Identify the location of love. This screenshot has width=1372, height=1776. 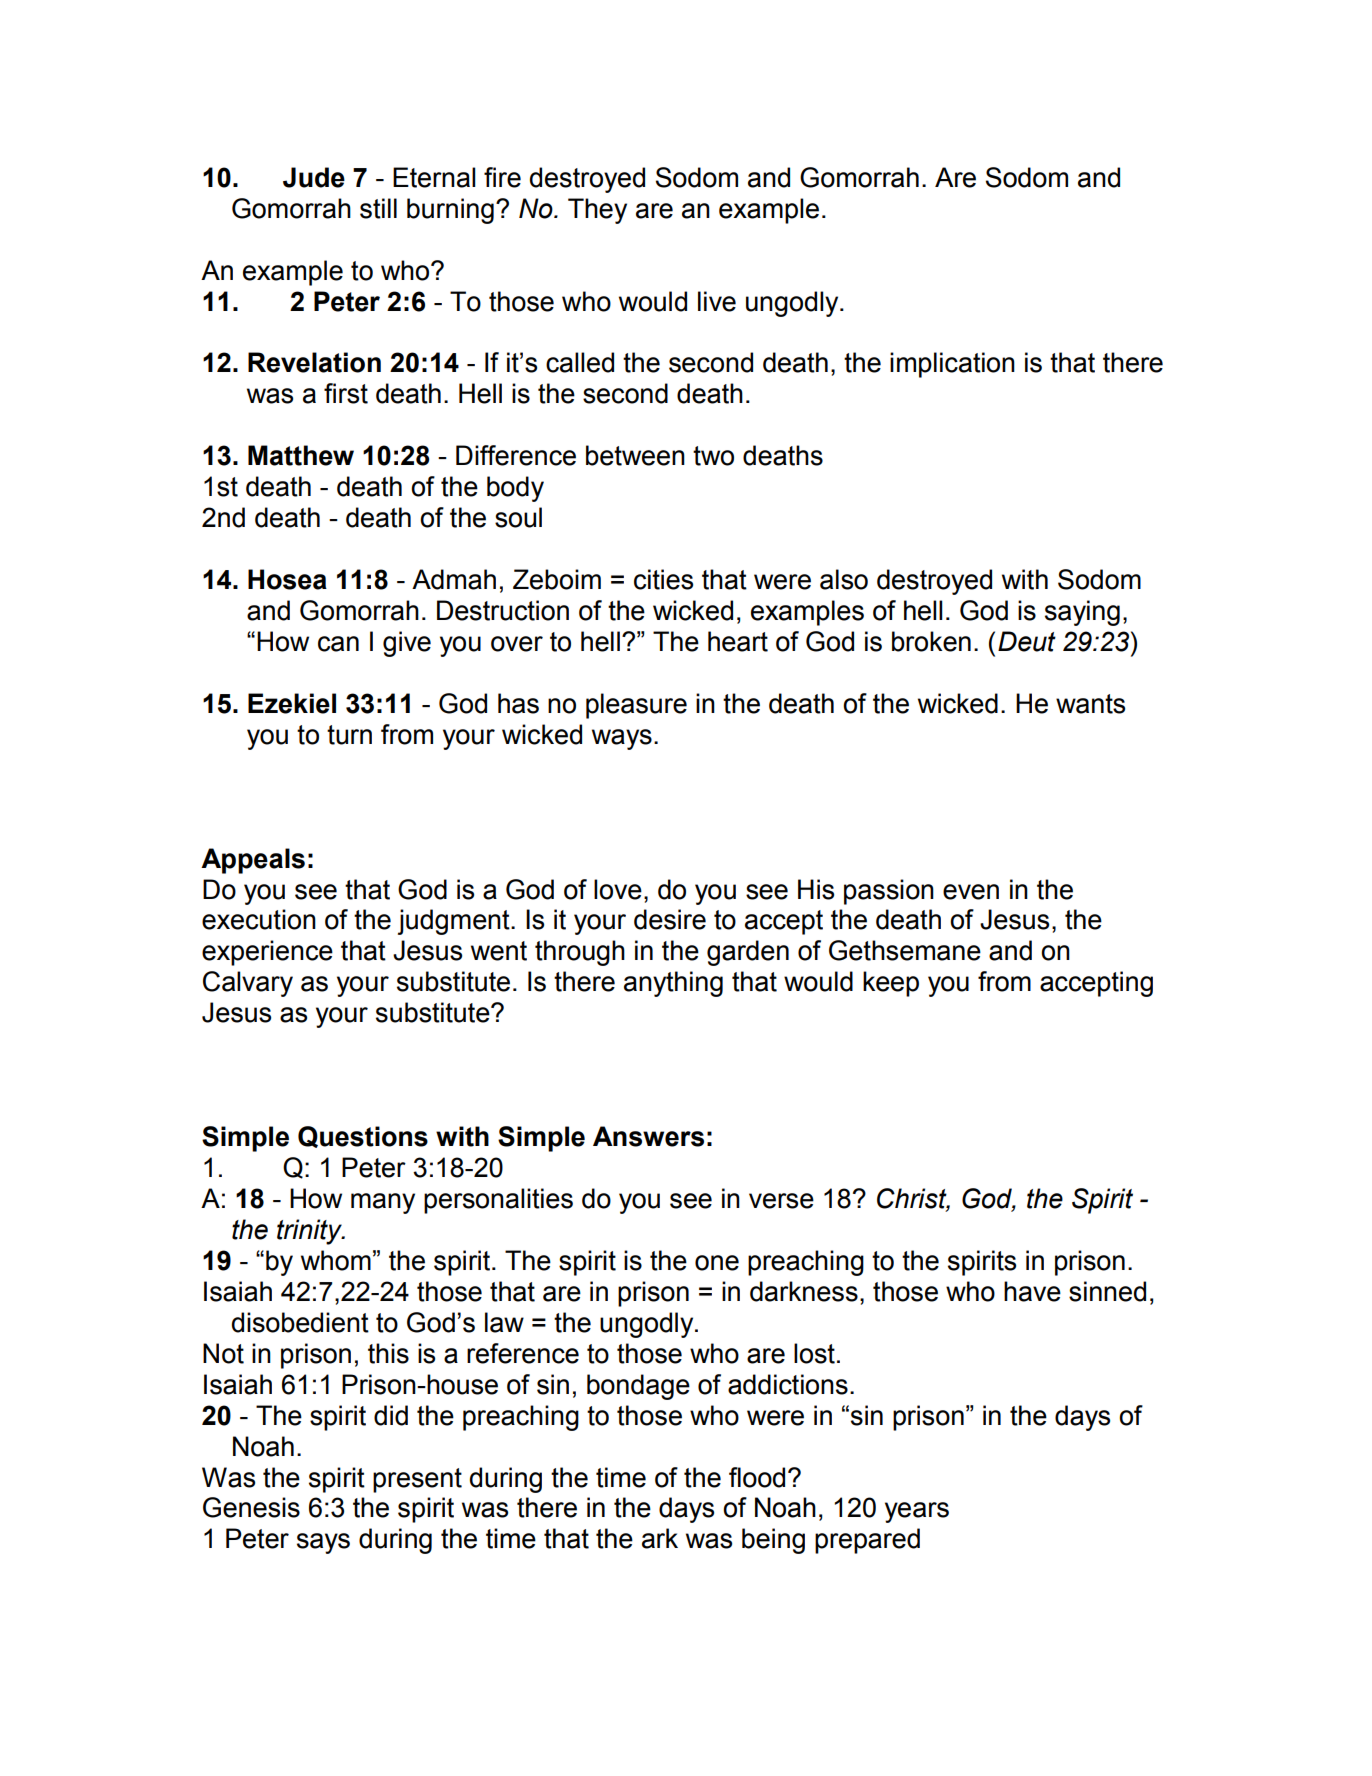
(618, 889).
